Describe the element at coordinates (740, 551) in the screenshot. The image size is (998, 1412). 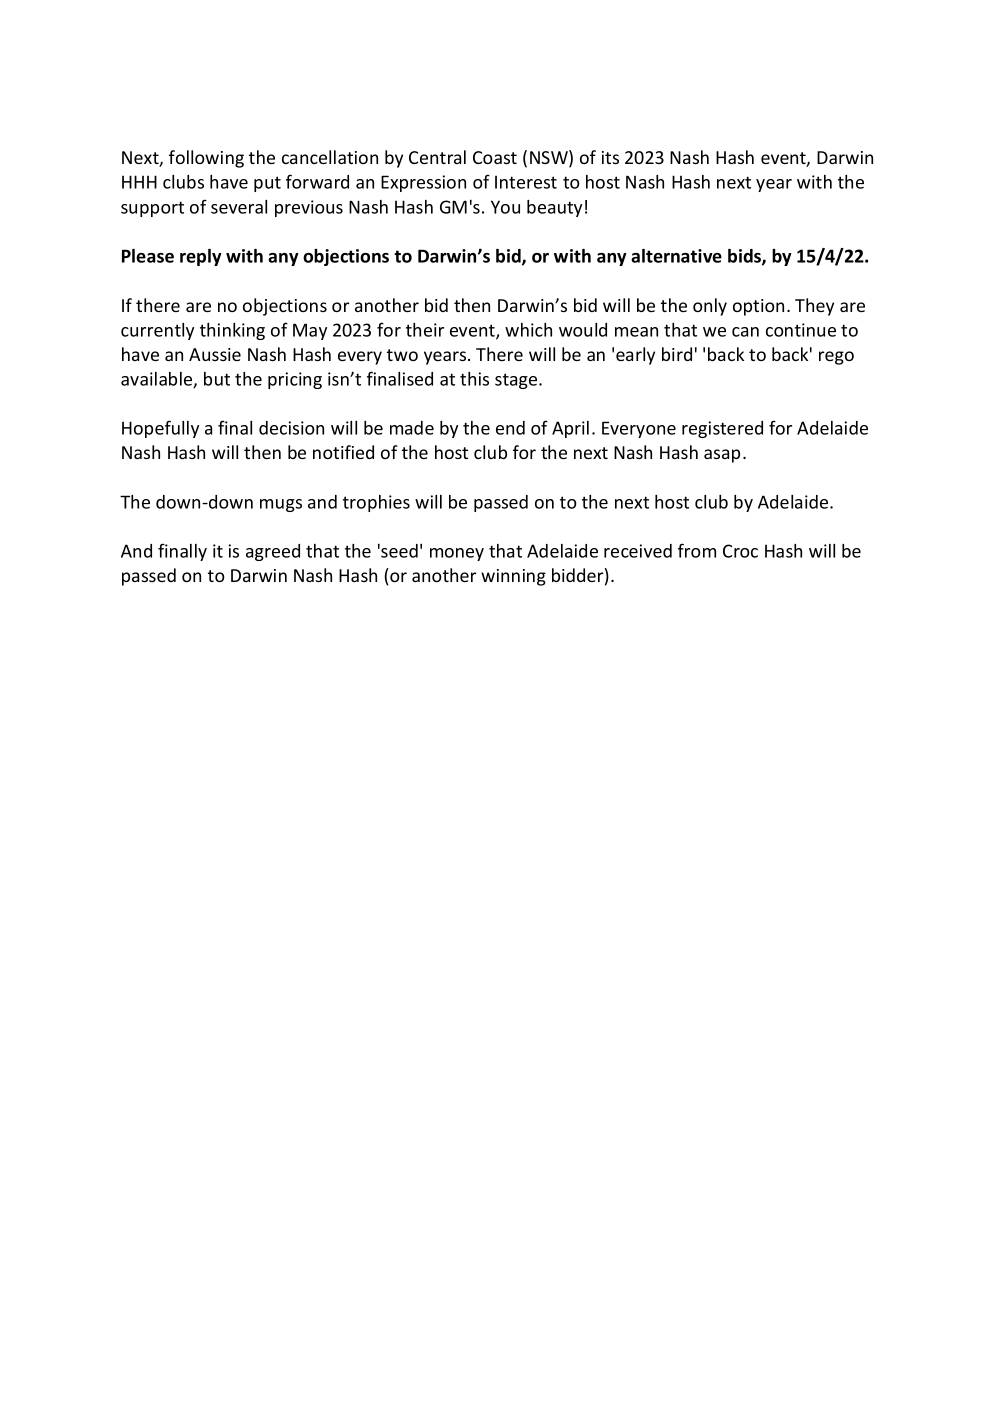
I see `Croc` at that location.
